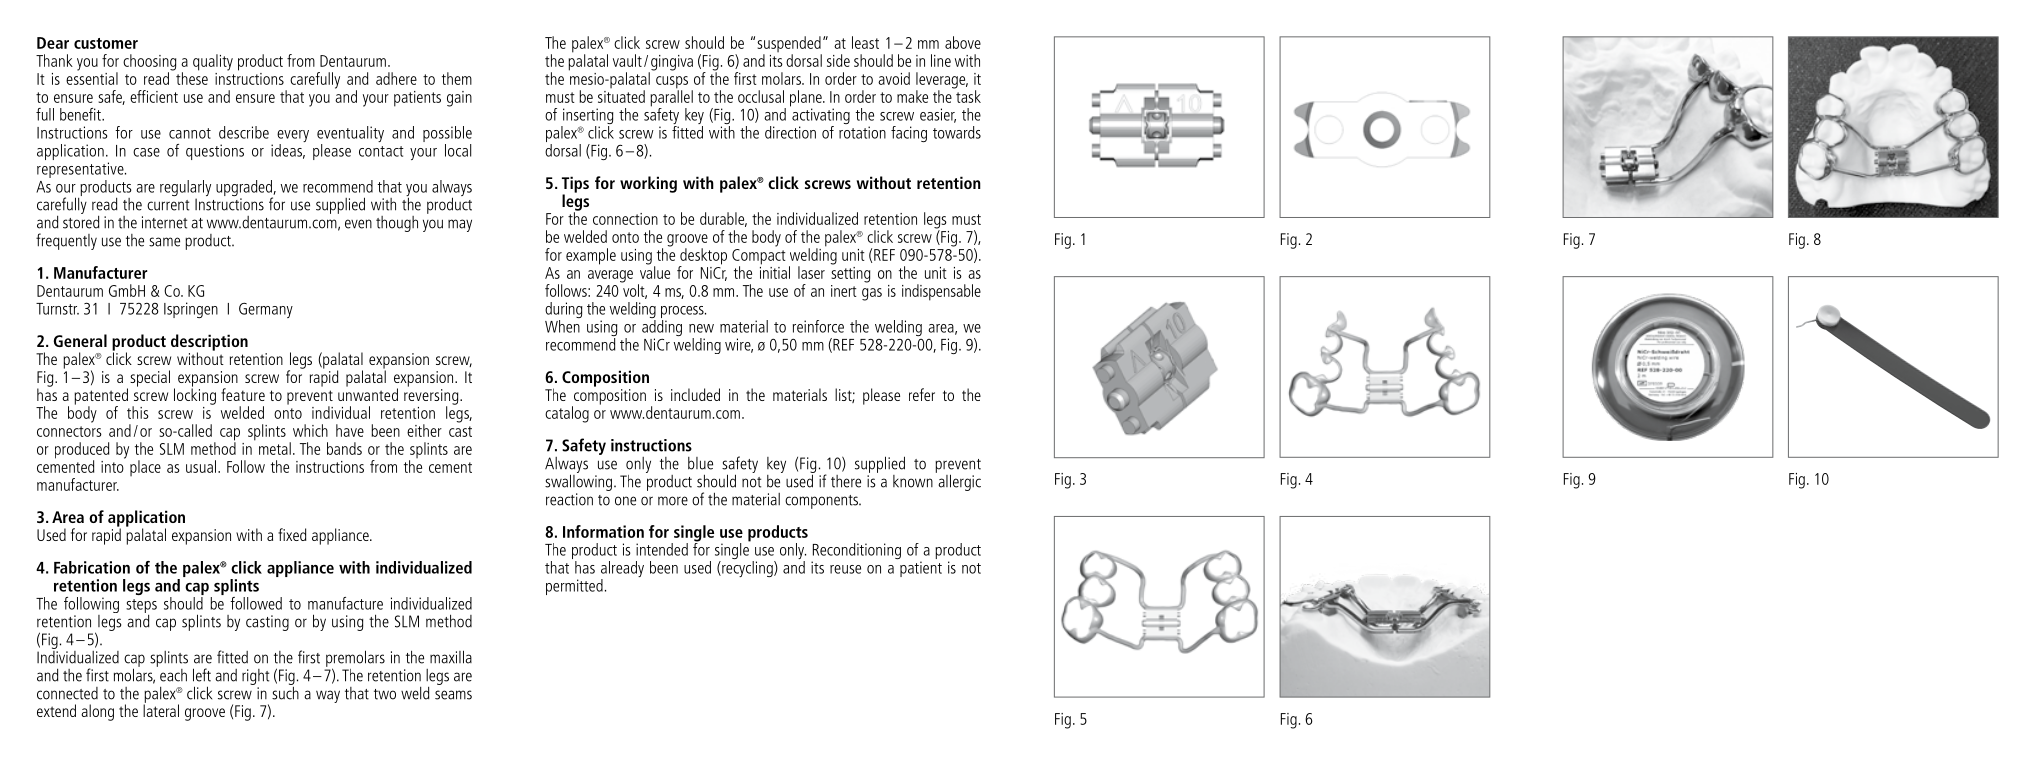 The height and width of the screenshot is (763, 2035). Describe the element at coordinates (838, 60) in the screenshot. I see `side` at that location.
